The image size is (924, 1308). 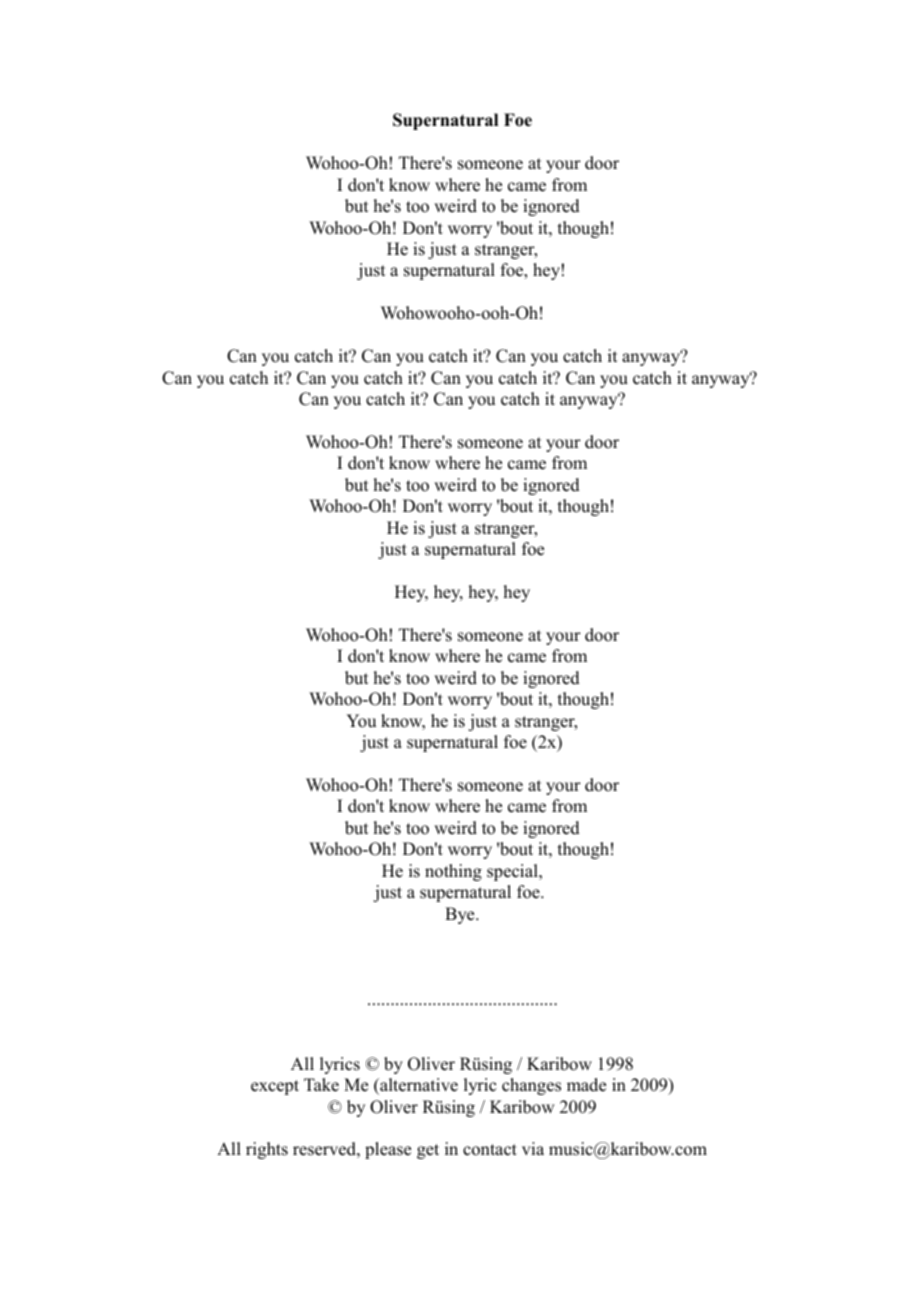 I want to click on special, so click(x=513, y=872).
